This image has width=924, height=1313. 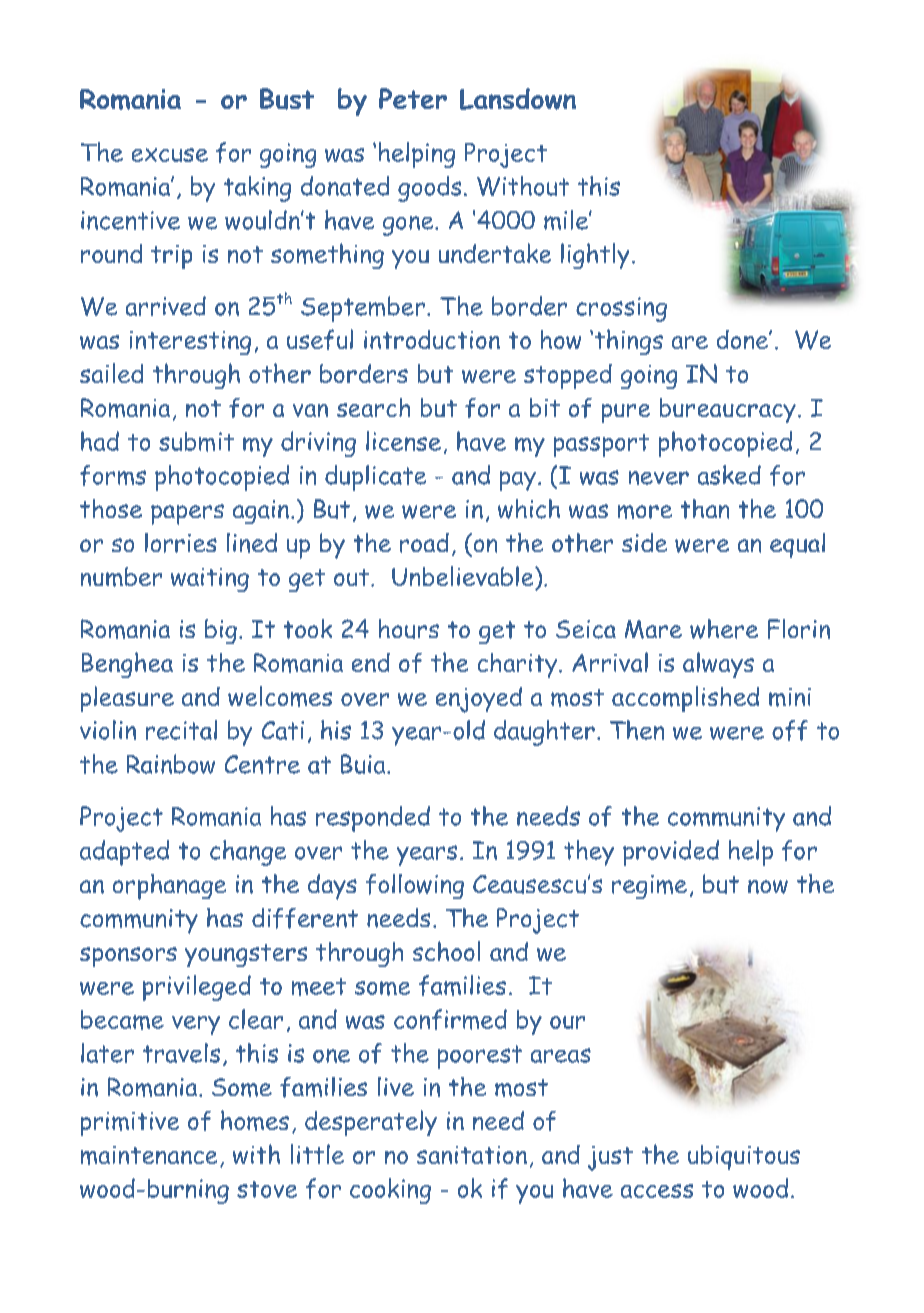 I want to click on Peter, so click(x=413, y=98).
